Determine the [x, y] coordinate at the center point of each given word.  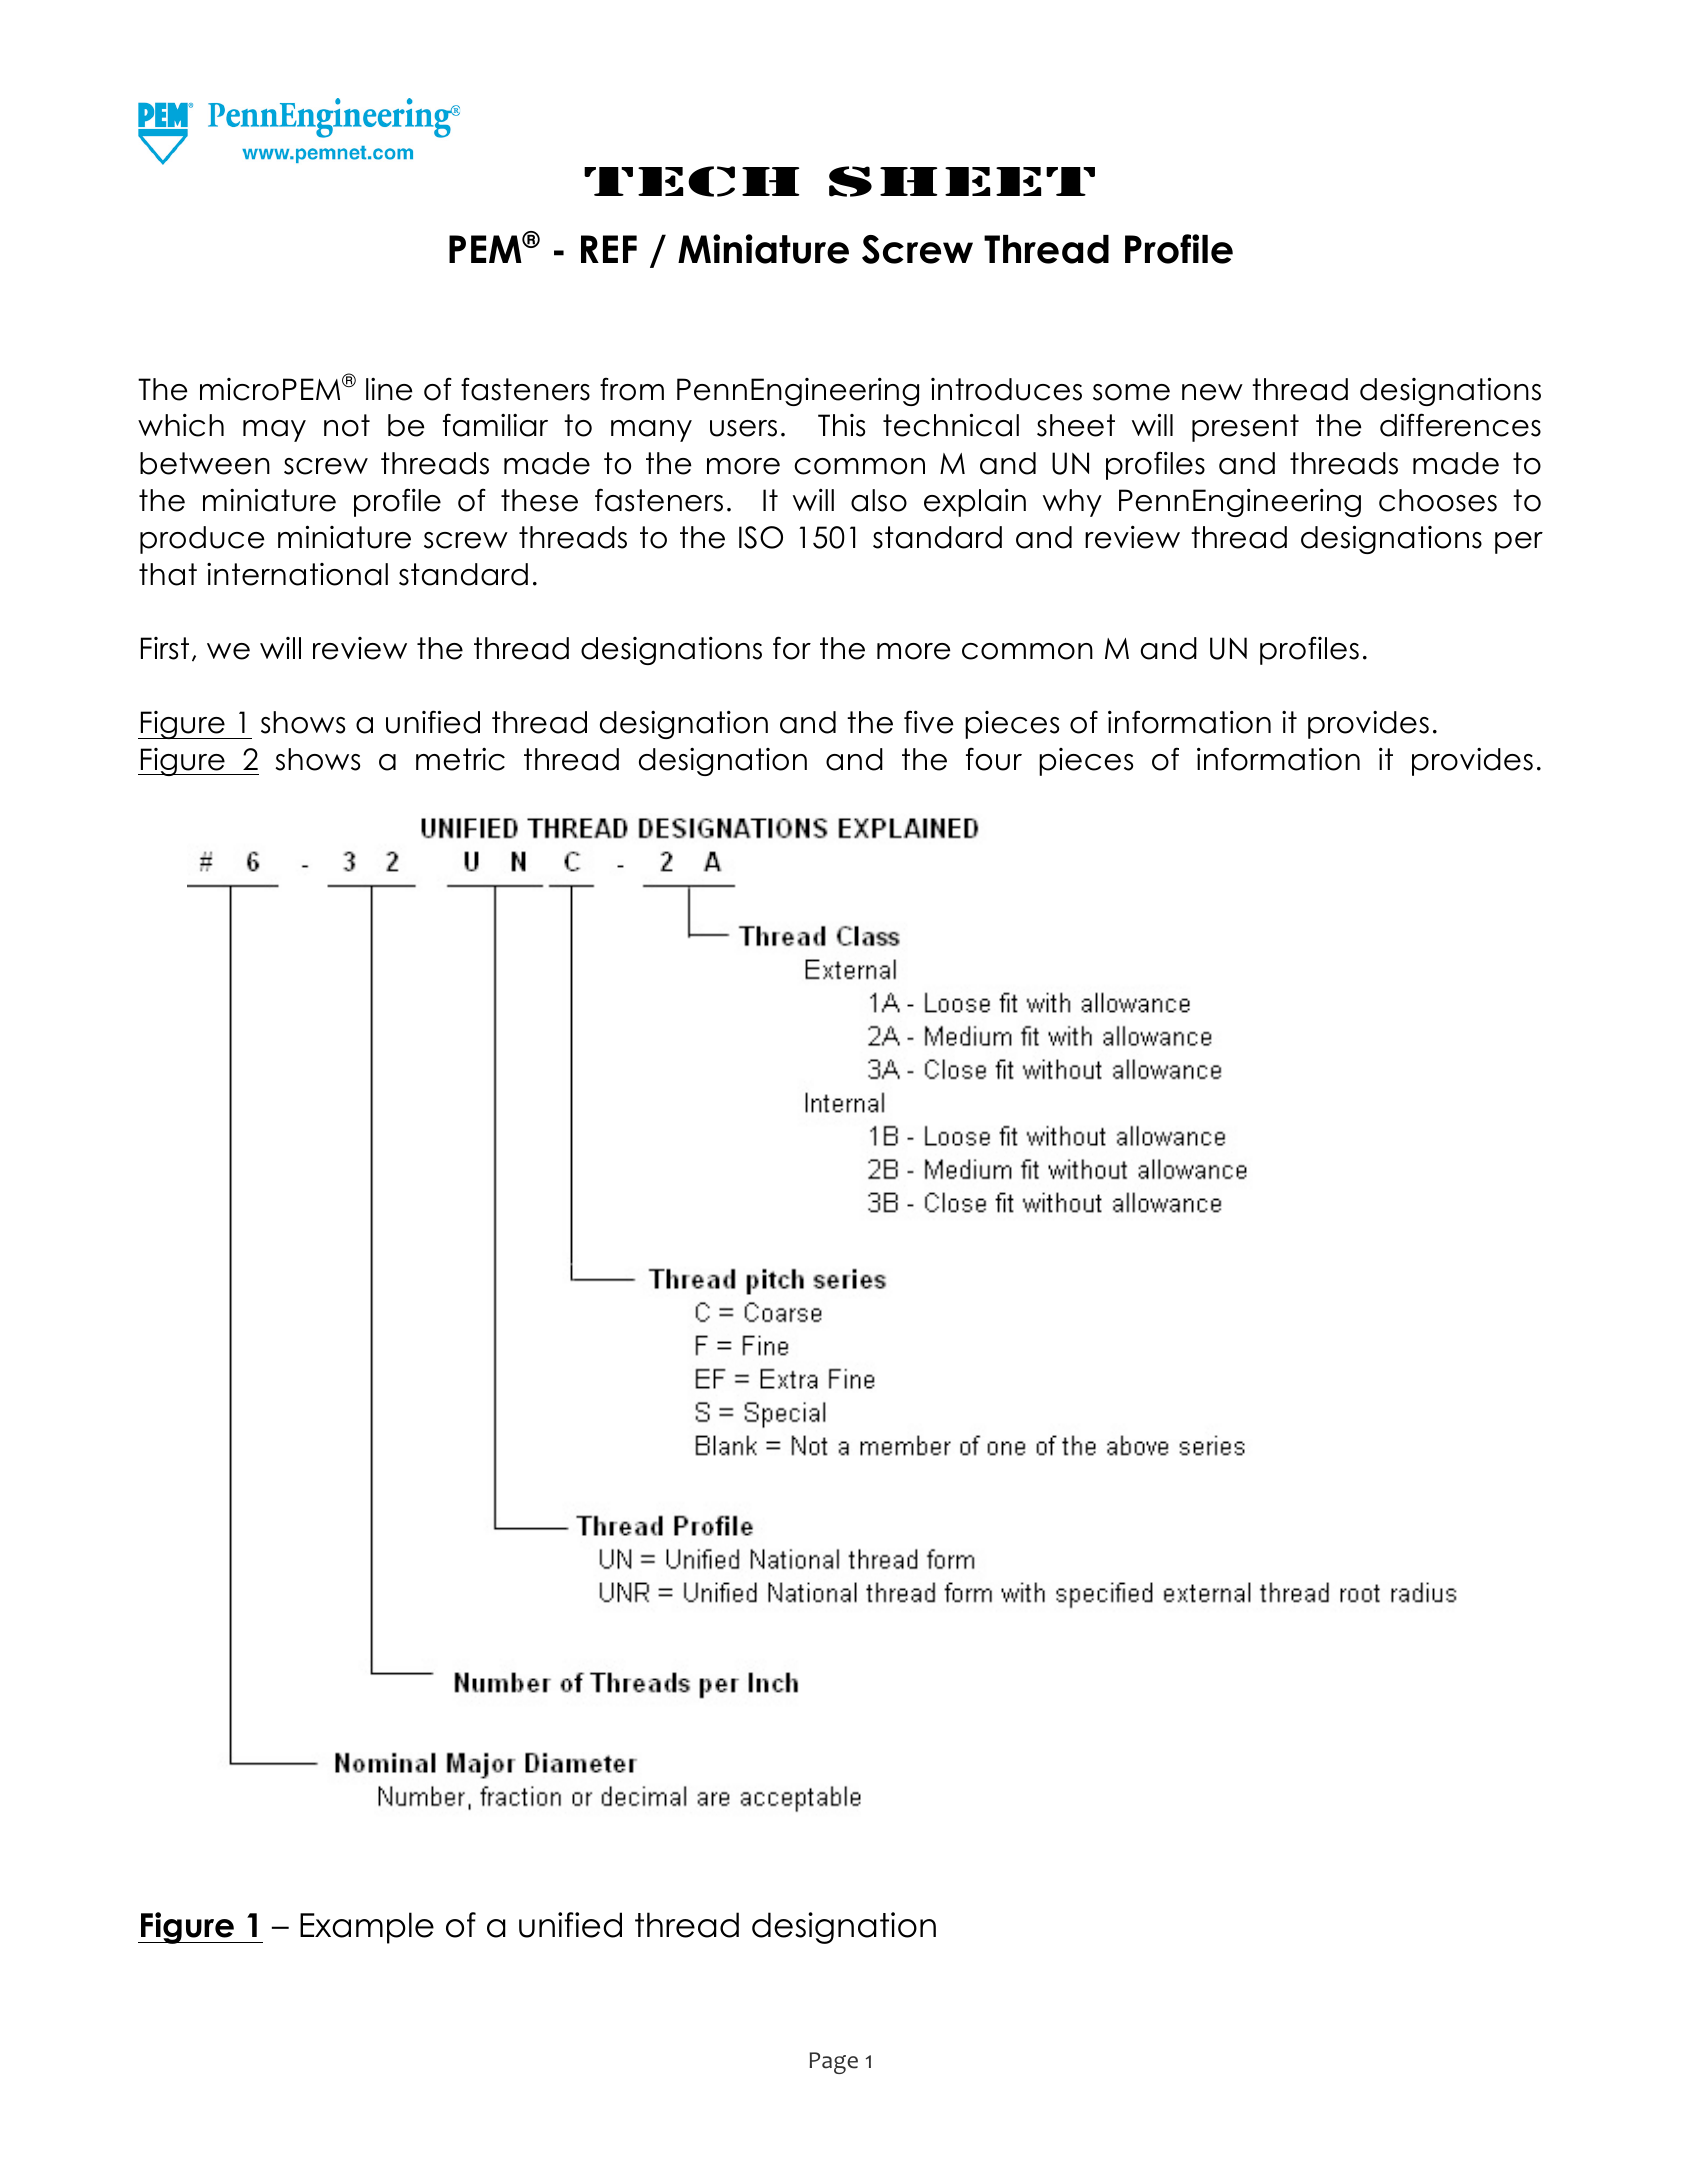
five [928, 722]
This [841, 425]
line [389, 389]
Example [367, 1928]
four [994, 759]
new [1212, 392]
